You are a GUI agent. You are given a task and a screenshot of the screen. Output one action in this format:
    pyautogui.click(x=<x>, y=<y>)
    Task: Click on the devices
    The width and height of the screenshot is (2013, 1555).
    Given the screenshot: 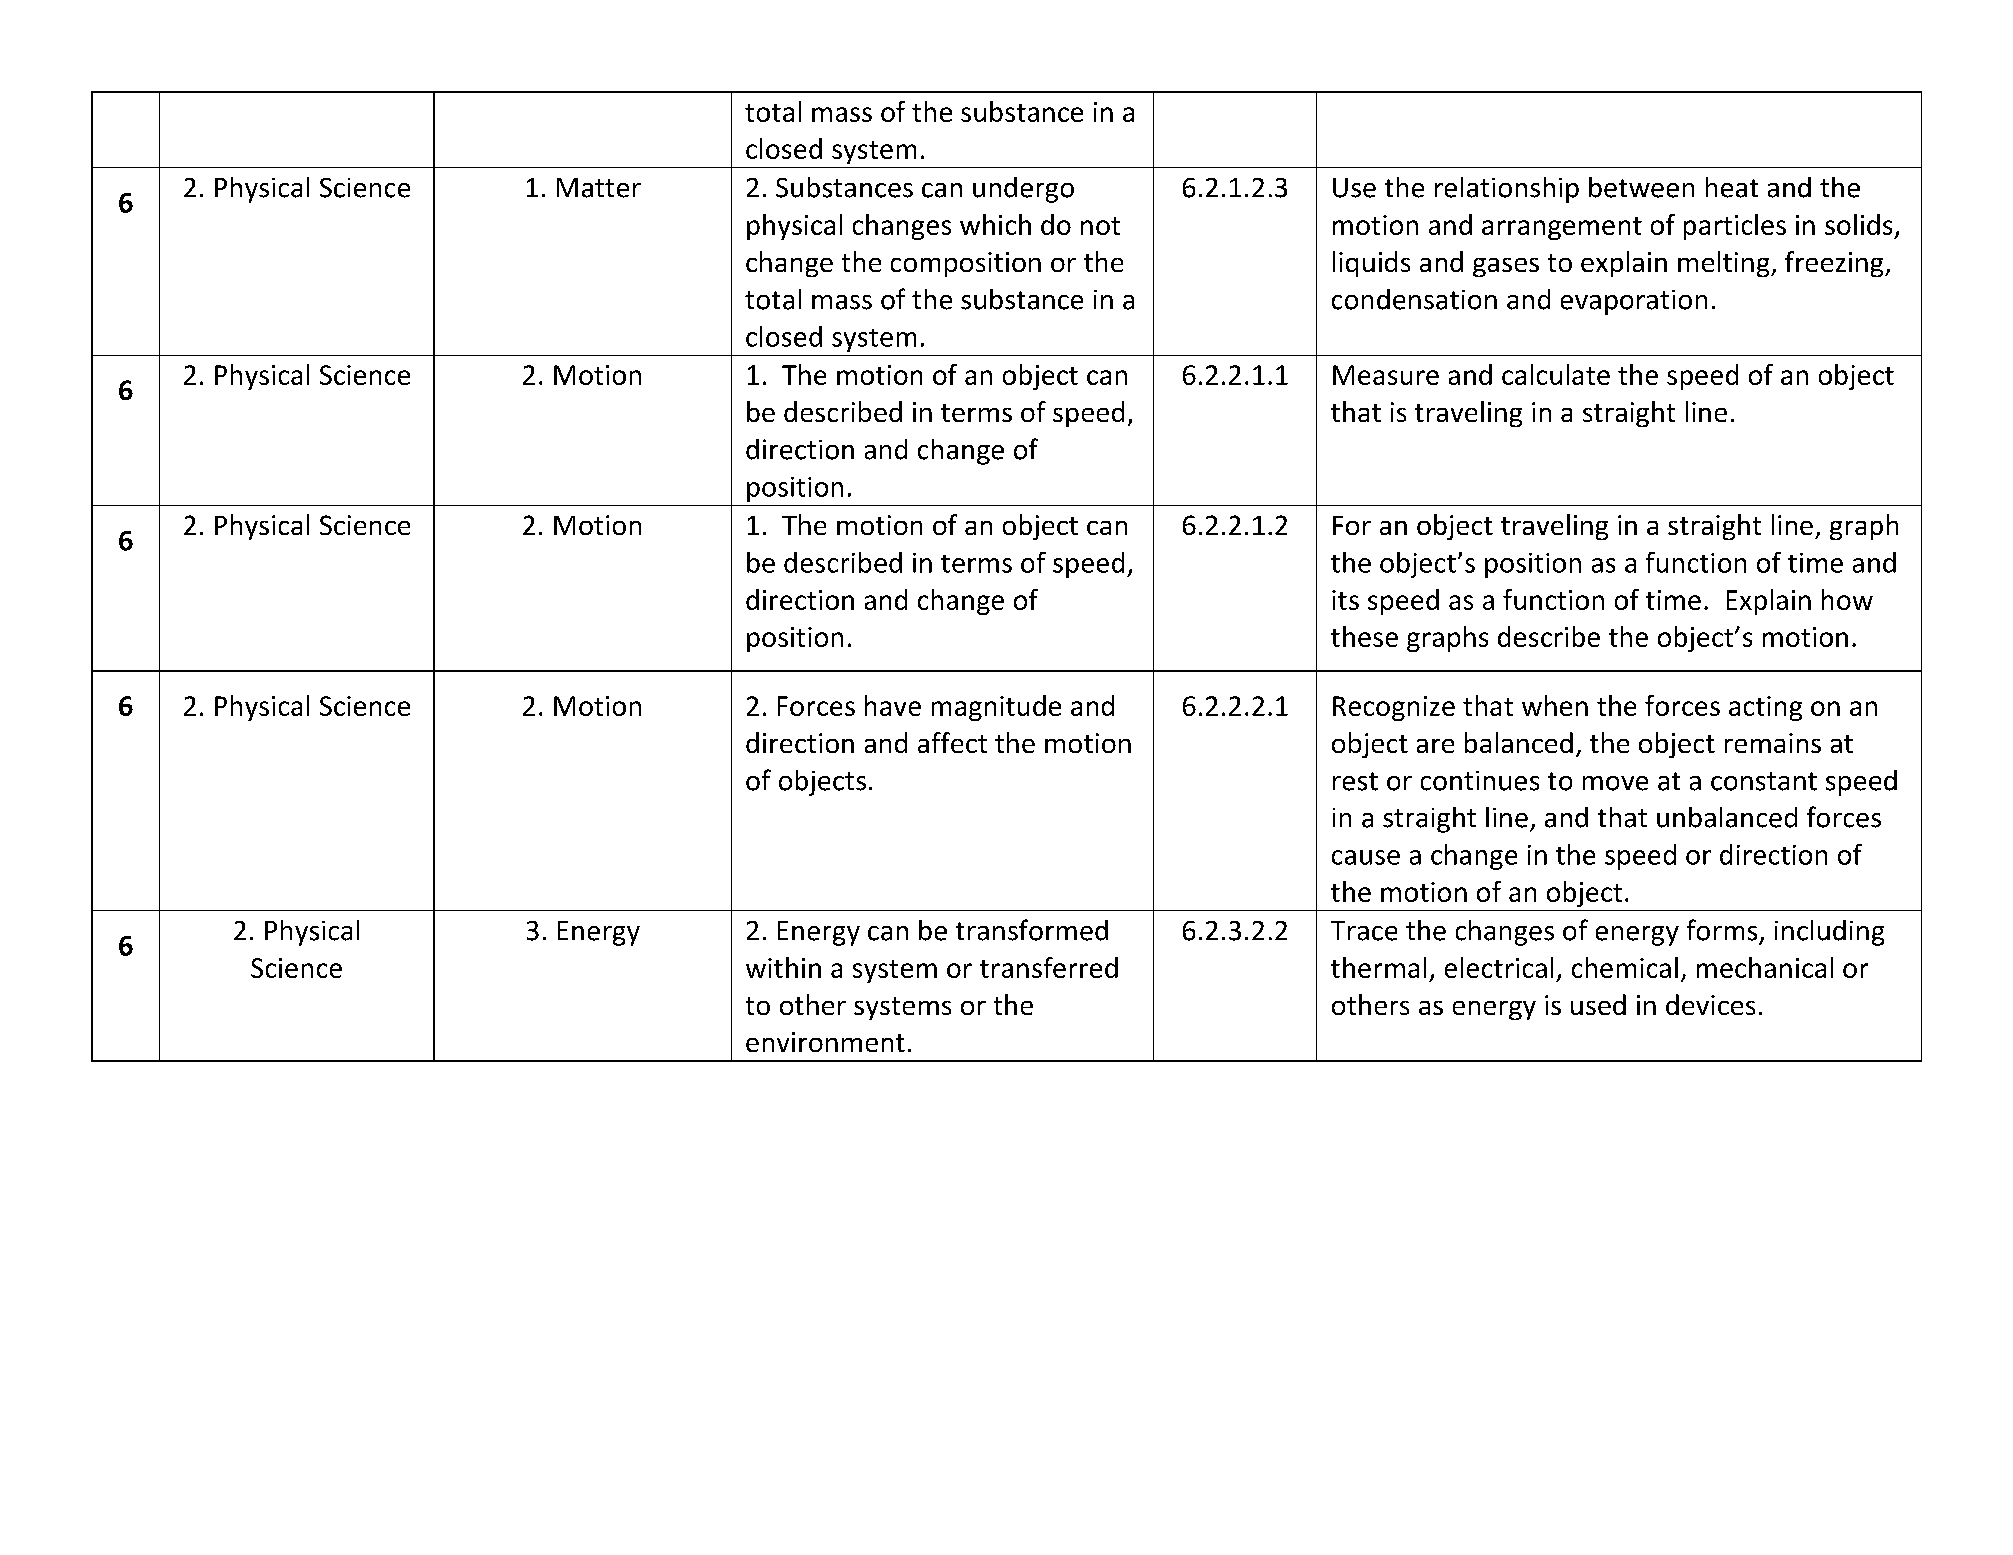 What is the action you would take?
    pyautogui.click(x=1710, y=1004)
